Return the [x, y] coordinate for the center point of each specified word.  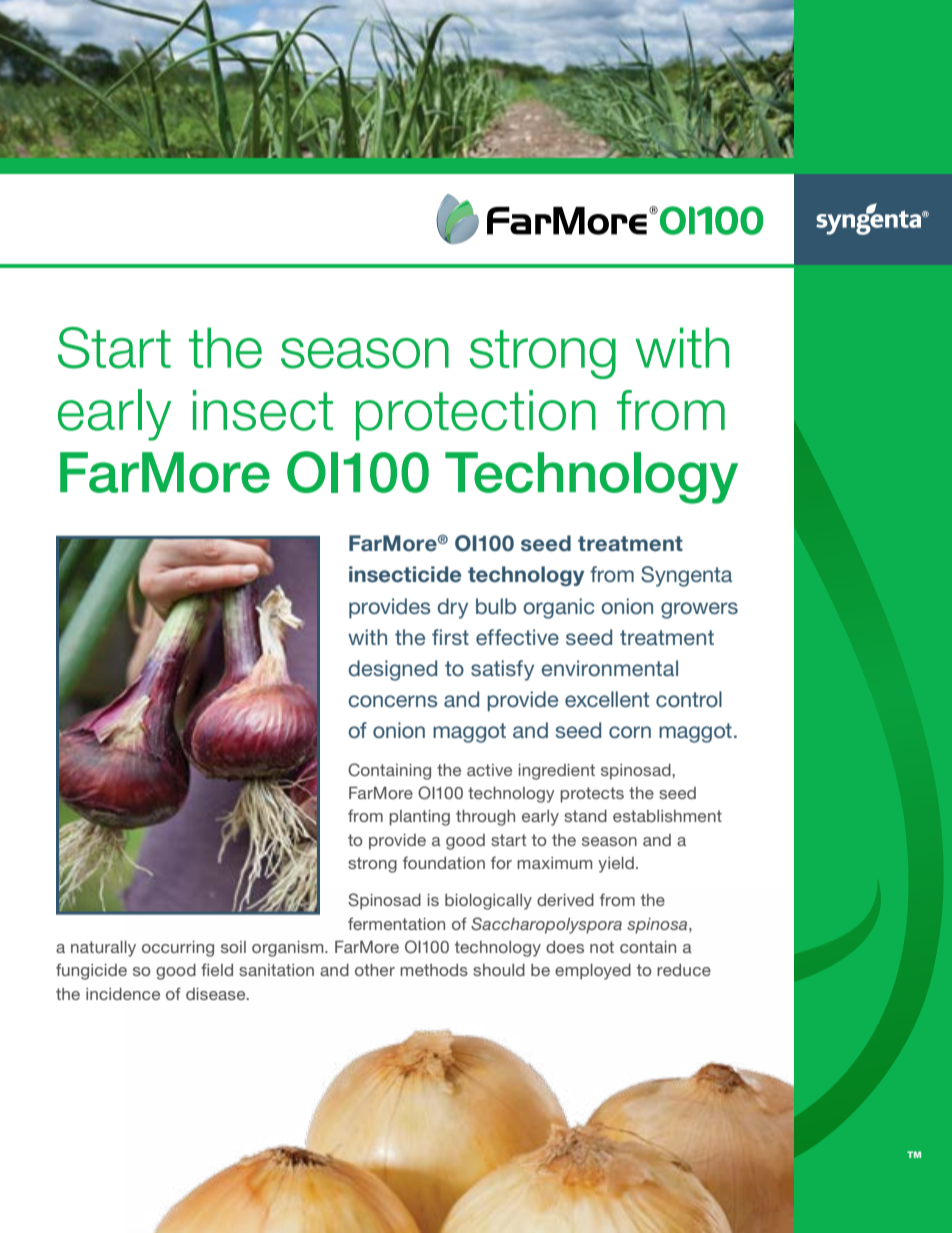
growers [699, 610]
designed [392, 670]
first [450, 637]
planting [419, 818]
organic [559, 608]
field [217, 969]
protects [592, 795]
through [485, 818]
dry [452, 608]
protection [476, 415]
